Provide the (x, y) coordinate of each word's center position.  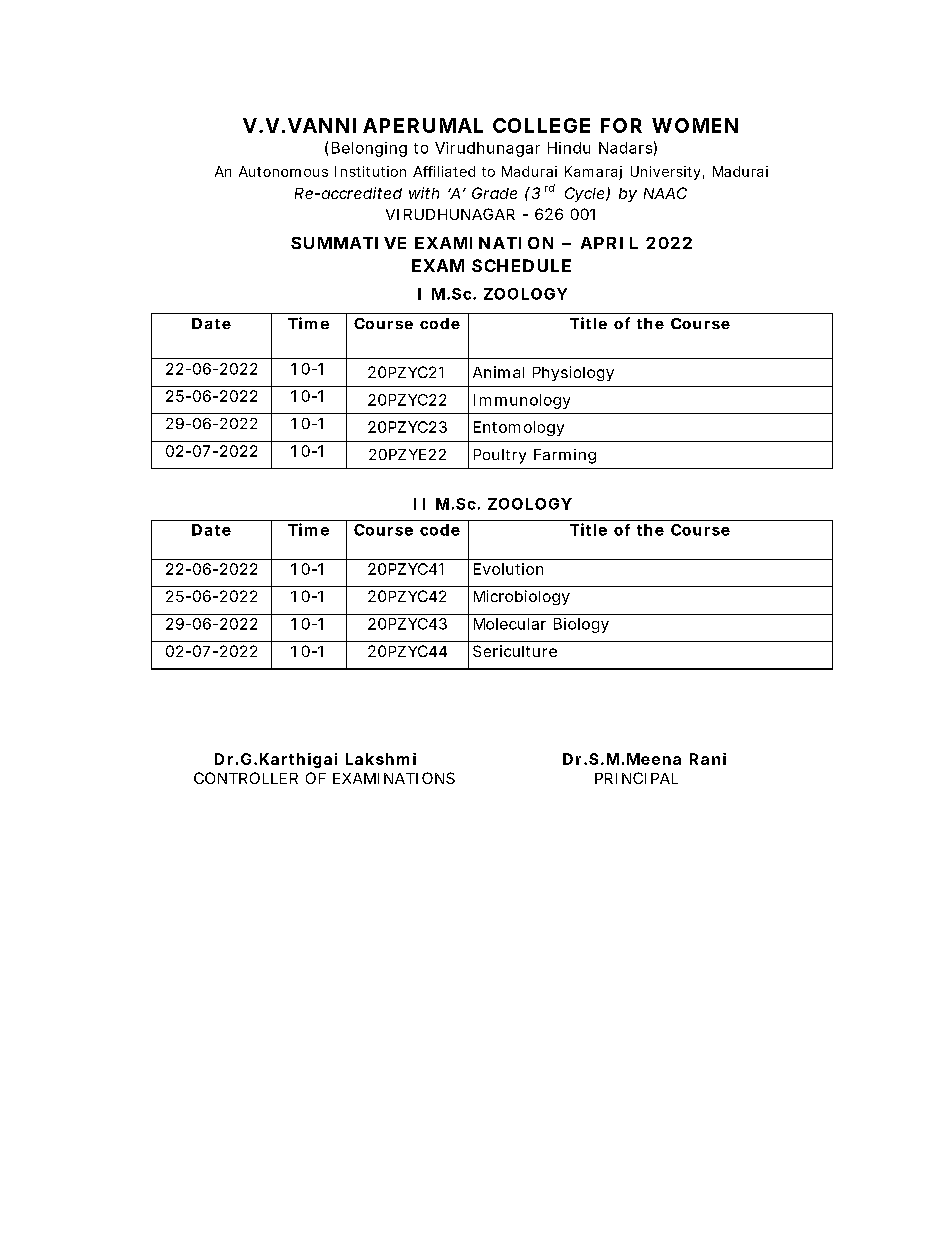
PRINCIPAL (636, 778)
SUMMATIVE (348, 243)
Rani (708, 759)
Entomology (519, 428)
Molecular (510, 624)
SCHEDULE (521, 265)
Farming (565, 456)
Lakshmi (381, 759)
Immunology (522, 401)
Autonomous (283, 171)
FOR (621, 125)
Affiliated (444, 171)
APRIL (609, 243)
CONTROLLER (246, 778)
